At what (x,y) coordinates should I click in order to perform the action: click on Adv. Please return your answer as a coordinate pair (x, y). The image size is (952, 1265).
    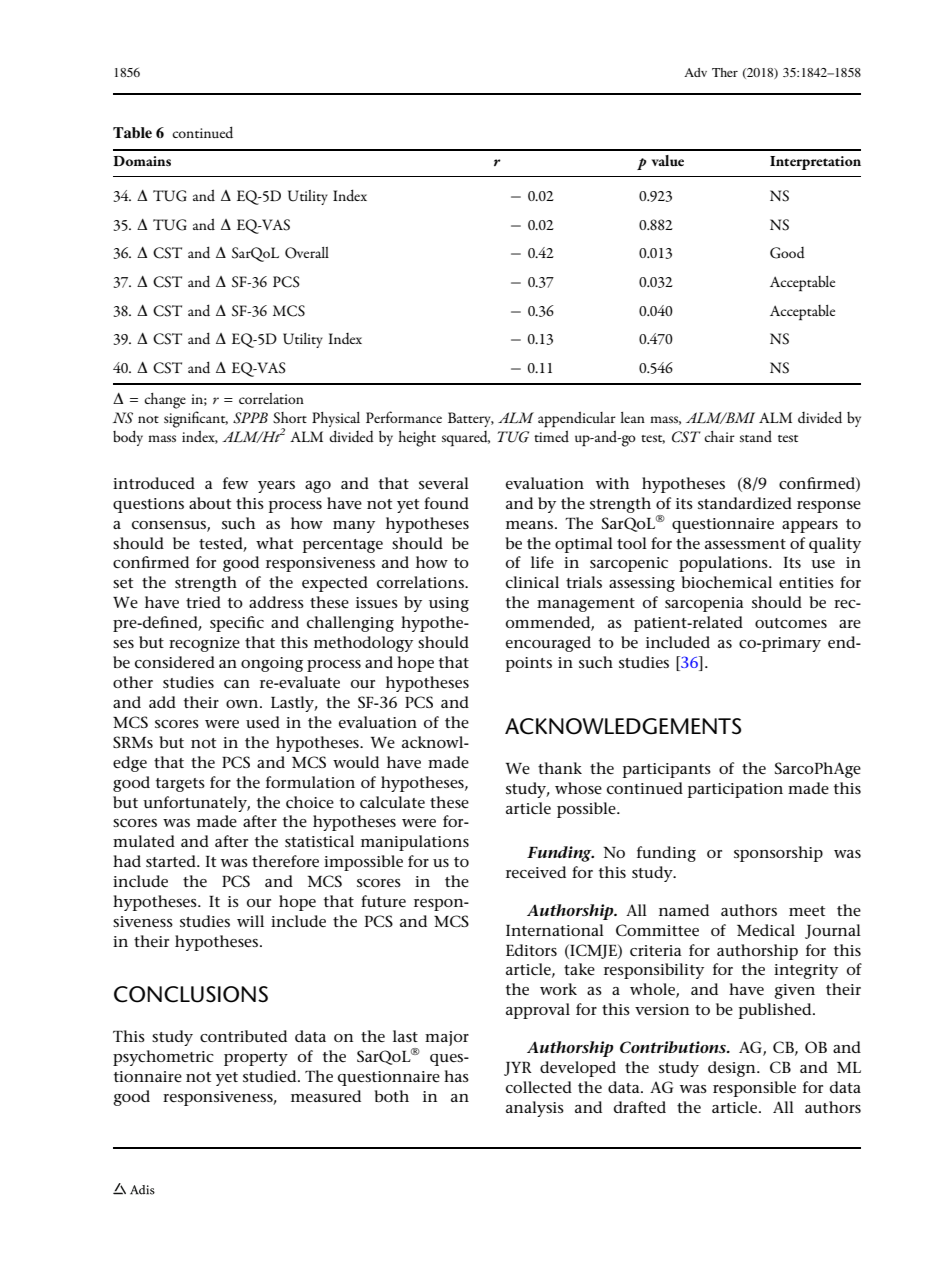
    Looking at the image, I should click on (695, 72).
